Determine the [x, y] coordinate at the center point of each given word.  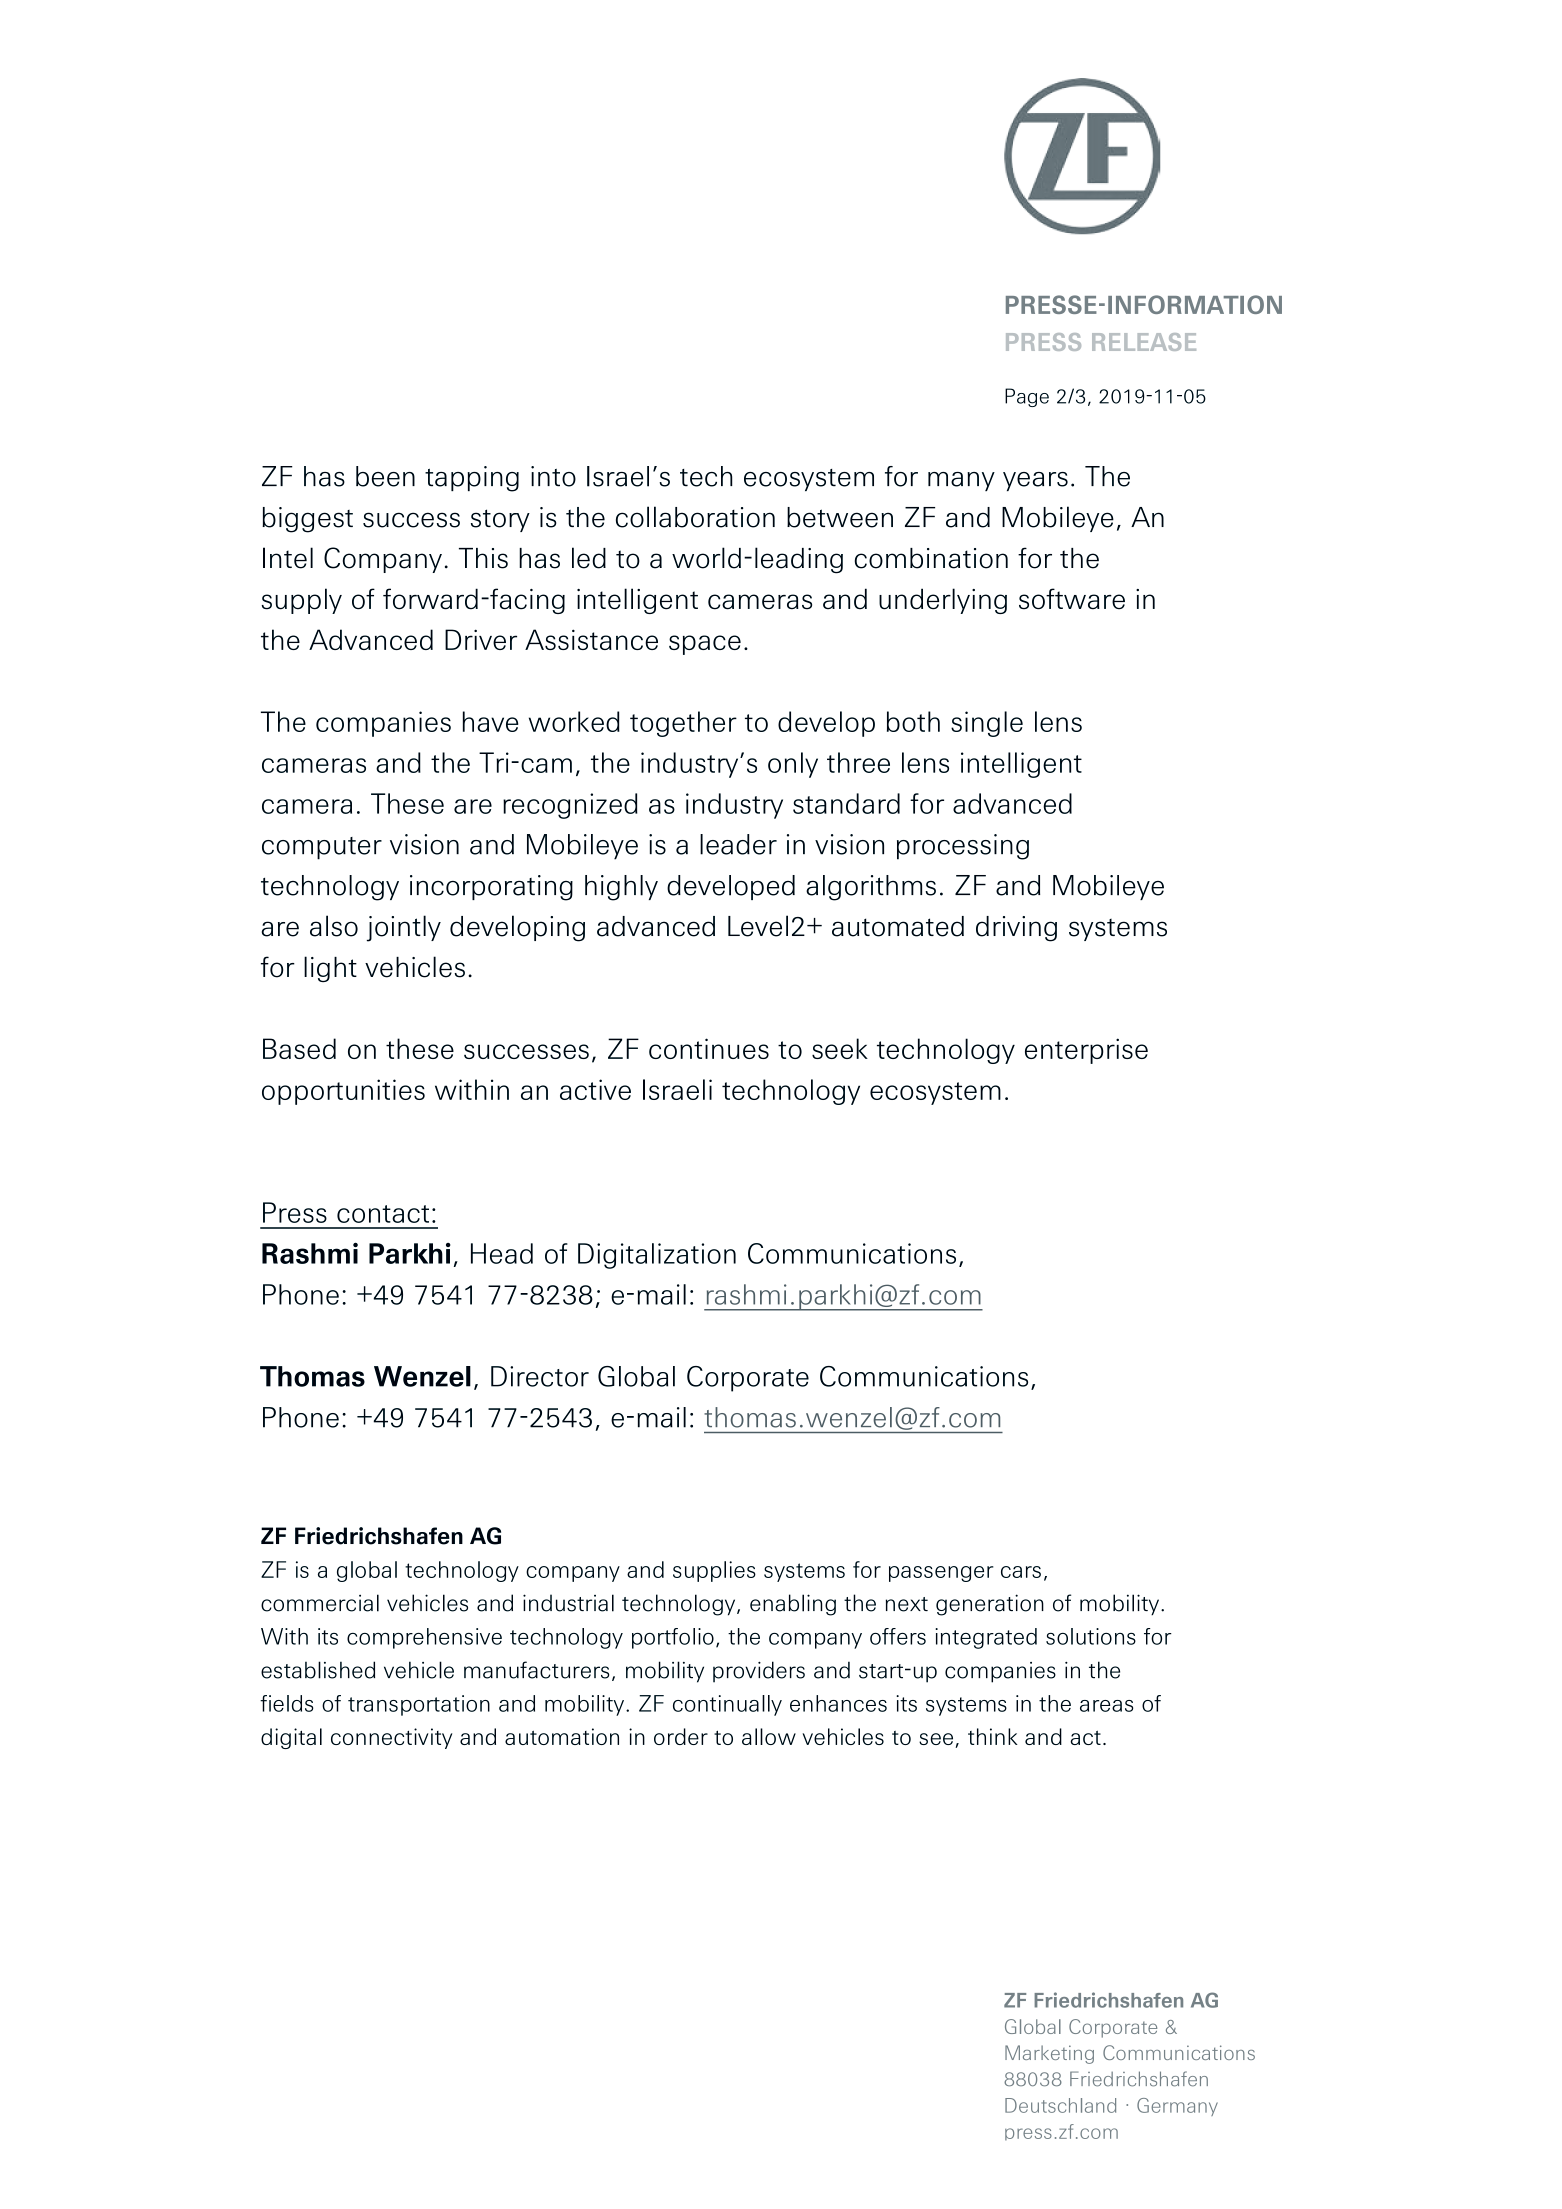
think [993, 1736]
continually [727, 1705]
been [385, 476]
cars [1021, 1572]
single [987, 724]
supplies [714, 1571]
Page [1027, 397]
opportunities [343, 1092]
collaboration [695, 517]
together [683, 724]
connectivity [391, 1738]
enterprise [1086, 1051]
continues [709, 1048]
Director [540, 1376]
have [491, 721]
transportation [419, 1705]
